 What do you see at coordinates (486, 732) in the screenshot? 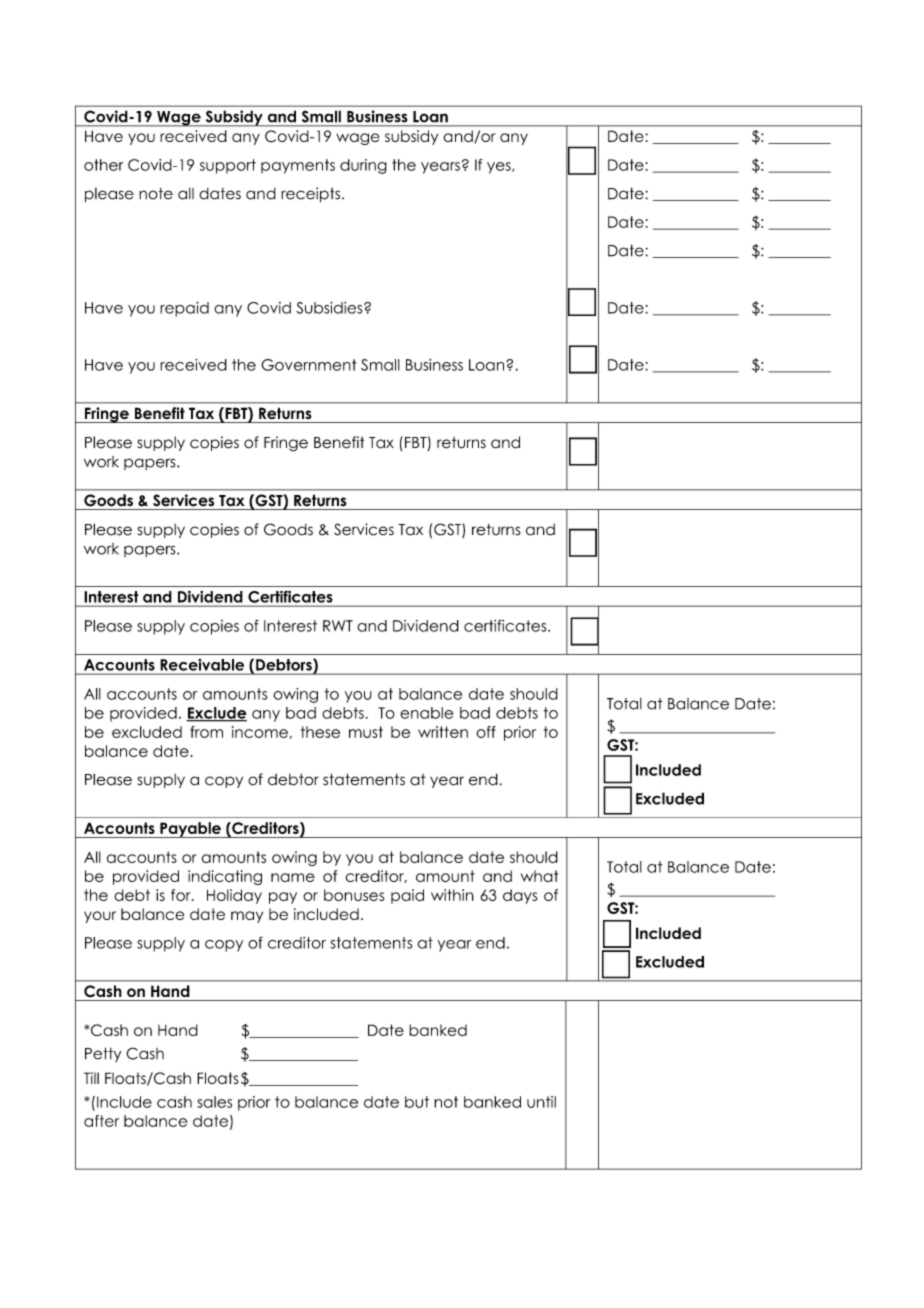
I see `off` at bounding box center [486, 732].
